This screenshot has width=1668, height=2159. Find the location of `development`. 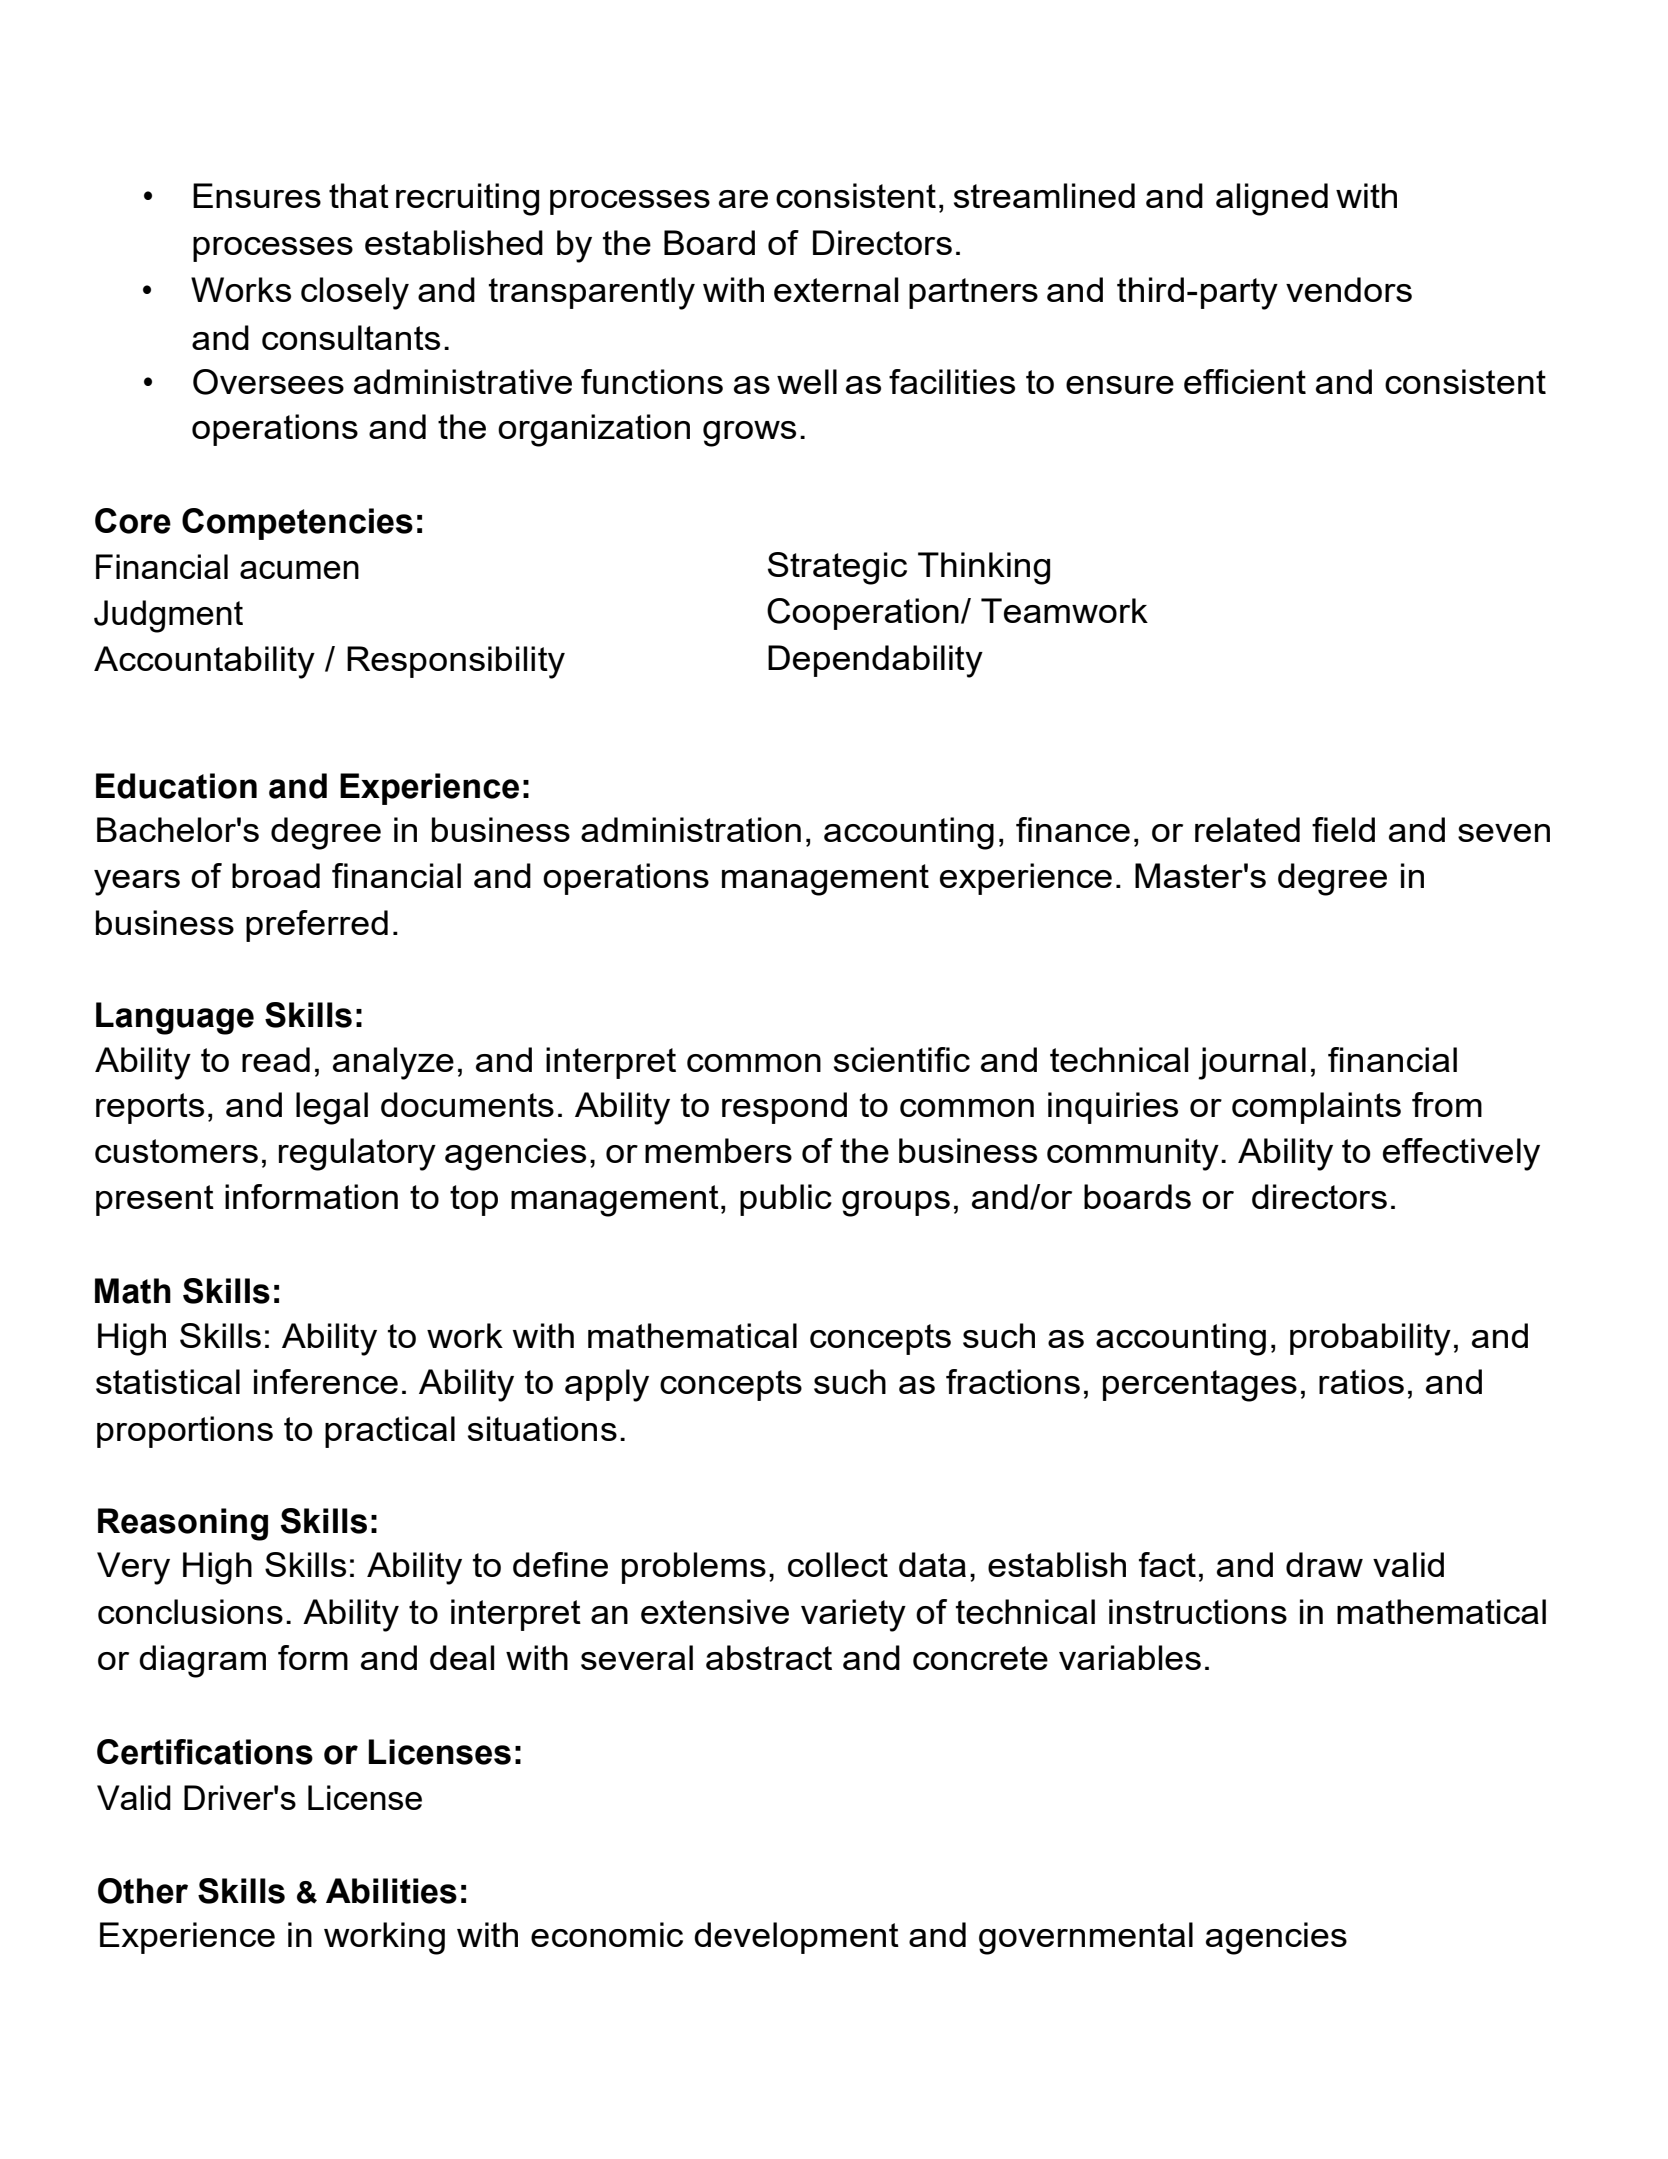

development is located at coordinates (796, 1938).
